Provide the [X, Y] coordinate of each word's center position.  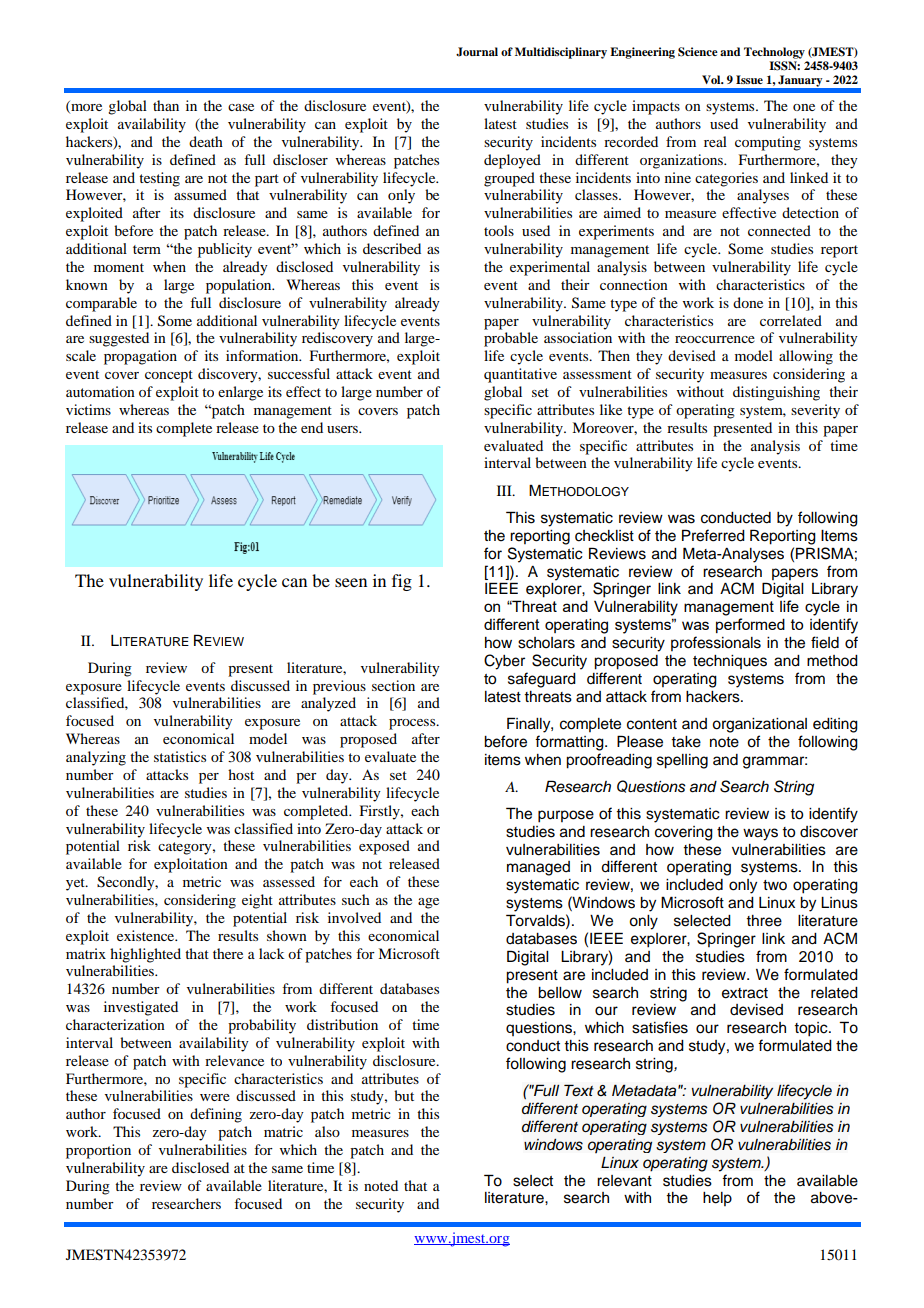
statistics [180, 756]
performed [750, 625]
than [166, 105]
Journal [477, 52]
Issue [749, 79]
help [717, 1199]
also [327, 1131]
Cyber [504, 662]
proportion [98, 1151]
